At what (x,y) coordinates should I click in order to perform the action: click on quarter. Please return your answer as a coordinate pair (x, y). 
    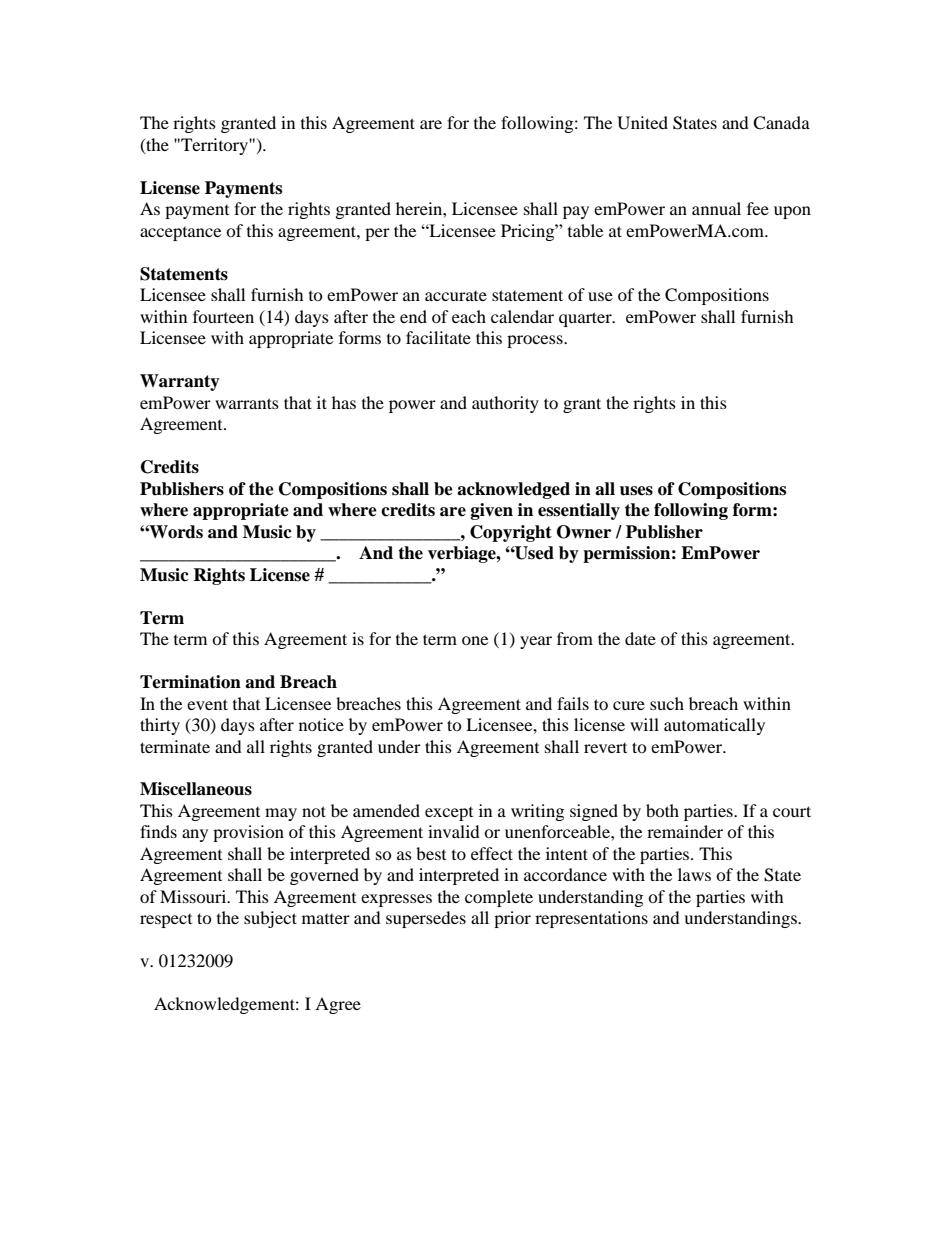
    Looking at the image, I should click on (586, 319).
